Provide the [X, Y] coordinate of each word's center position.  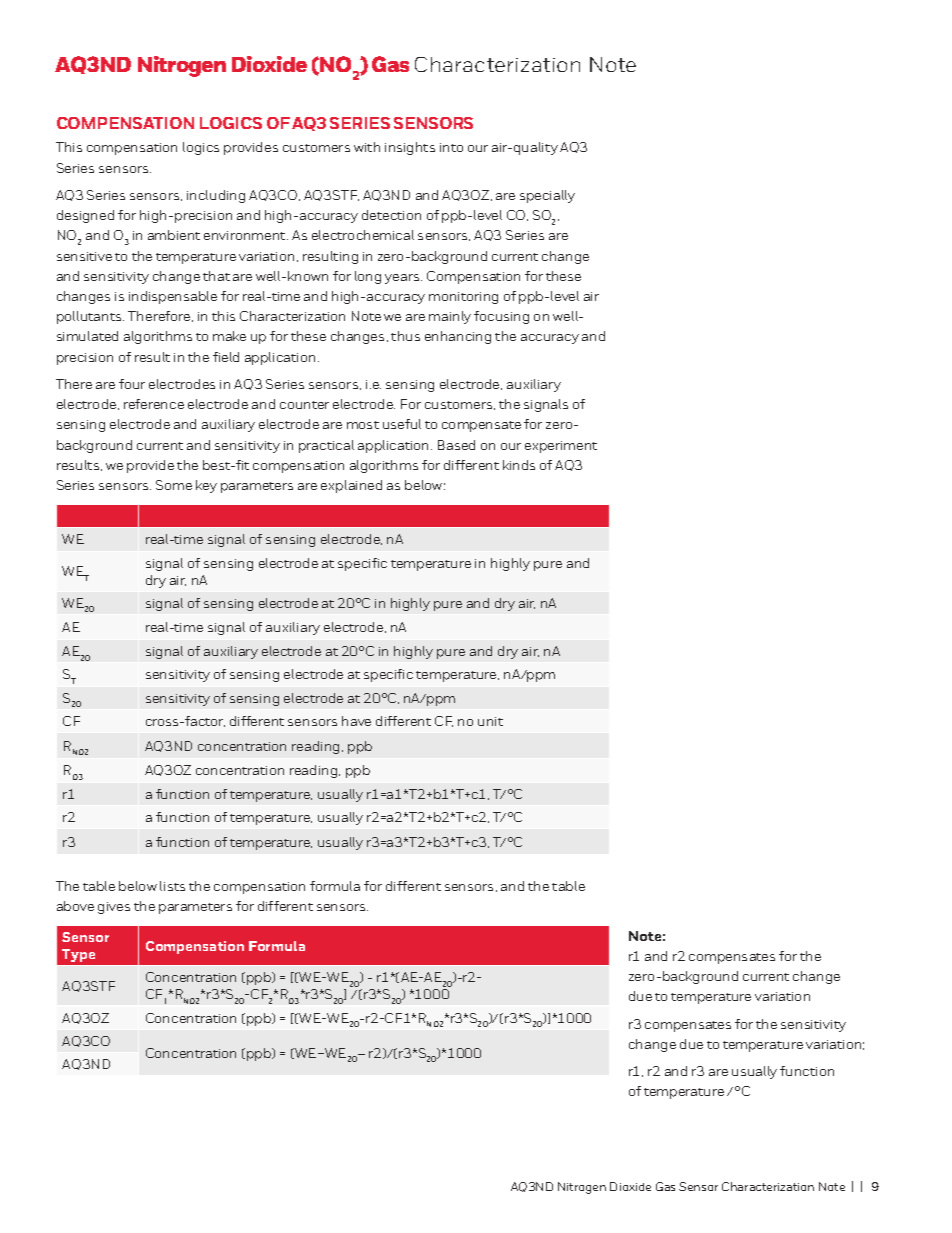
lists [172, 886]
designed [85, 216]
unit [490, 721]
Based [456, 445]
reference [154, 404]
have [356, 721]
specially [547, 196]
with [367, 147]
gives [114, 908]
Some [174, 485]
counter [304, 405]
